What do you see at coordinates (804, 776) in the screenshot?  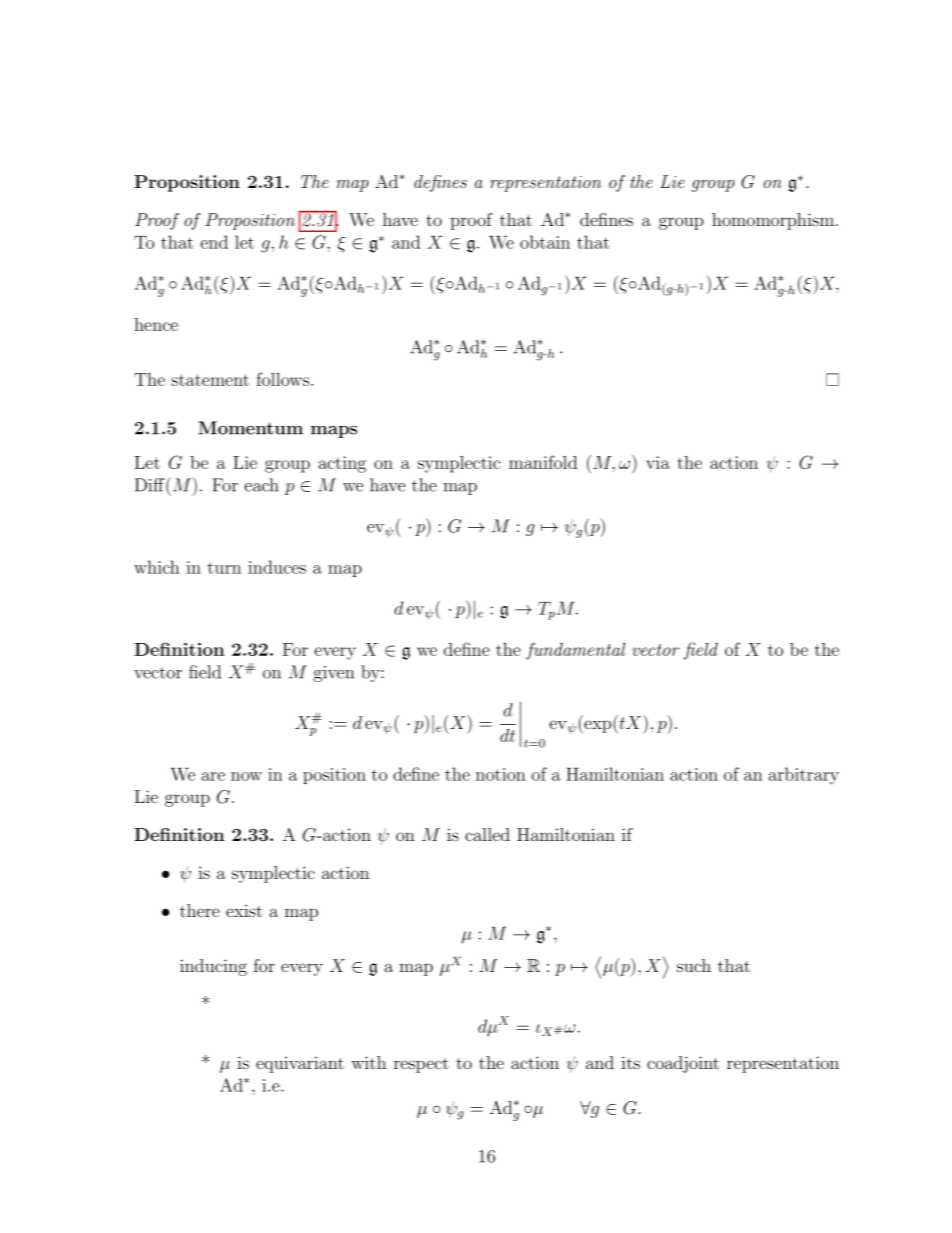 I see `arbitrary` at bounding box center [804, 776].
